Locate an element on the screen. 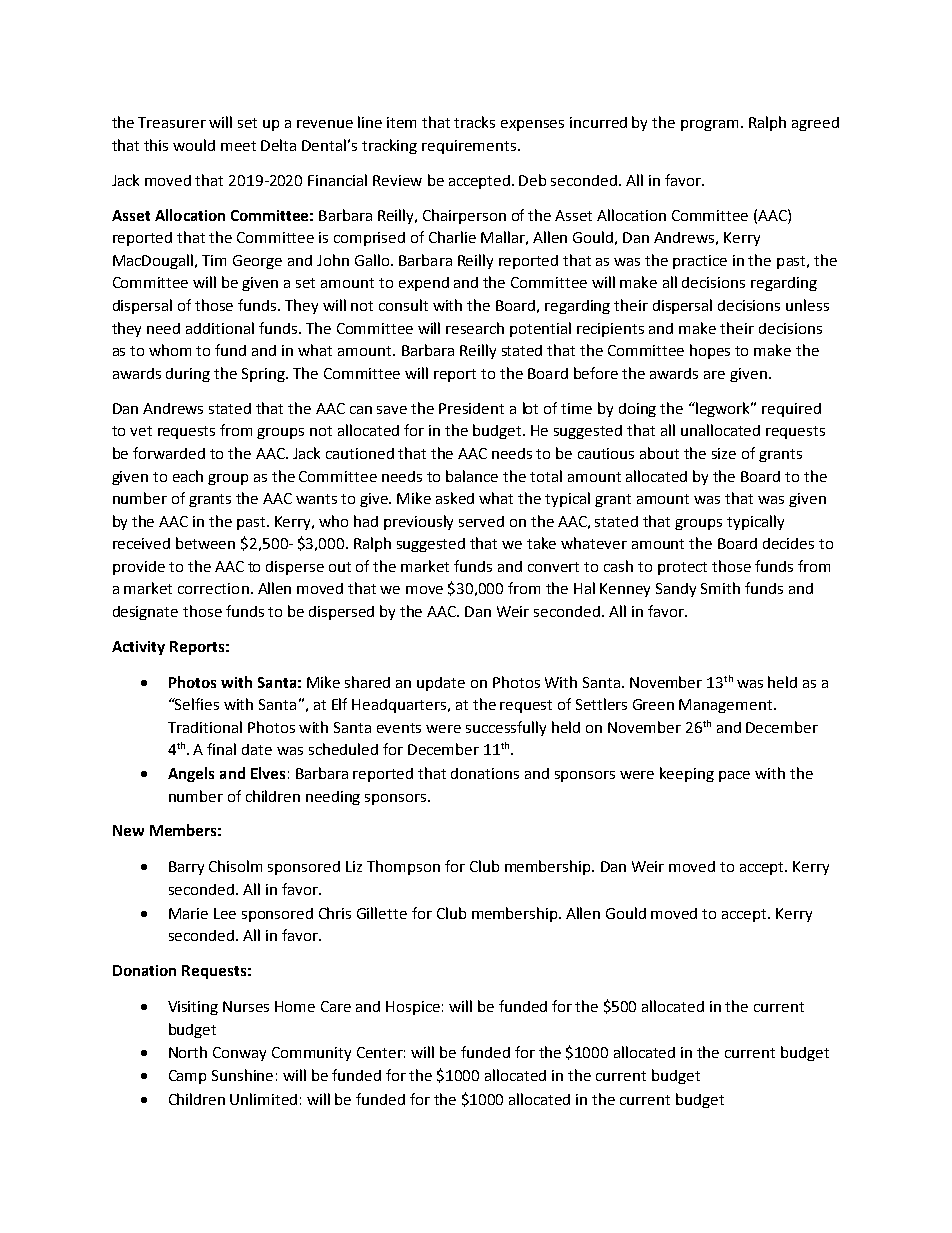  during is located at coordinates (188, 375).
